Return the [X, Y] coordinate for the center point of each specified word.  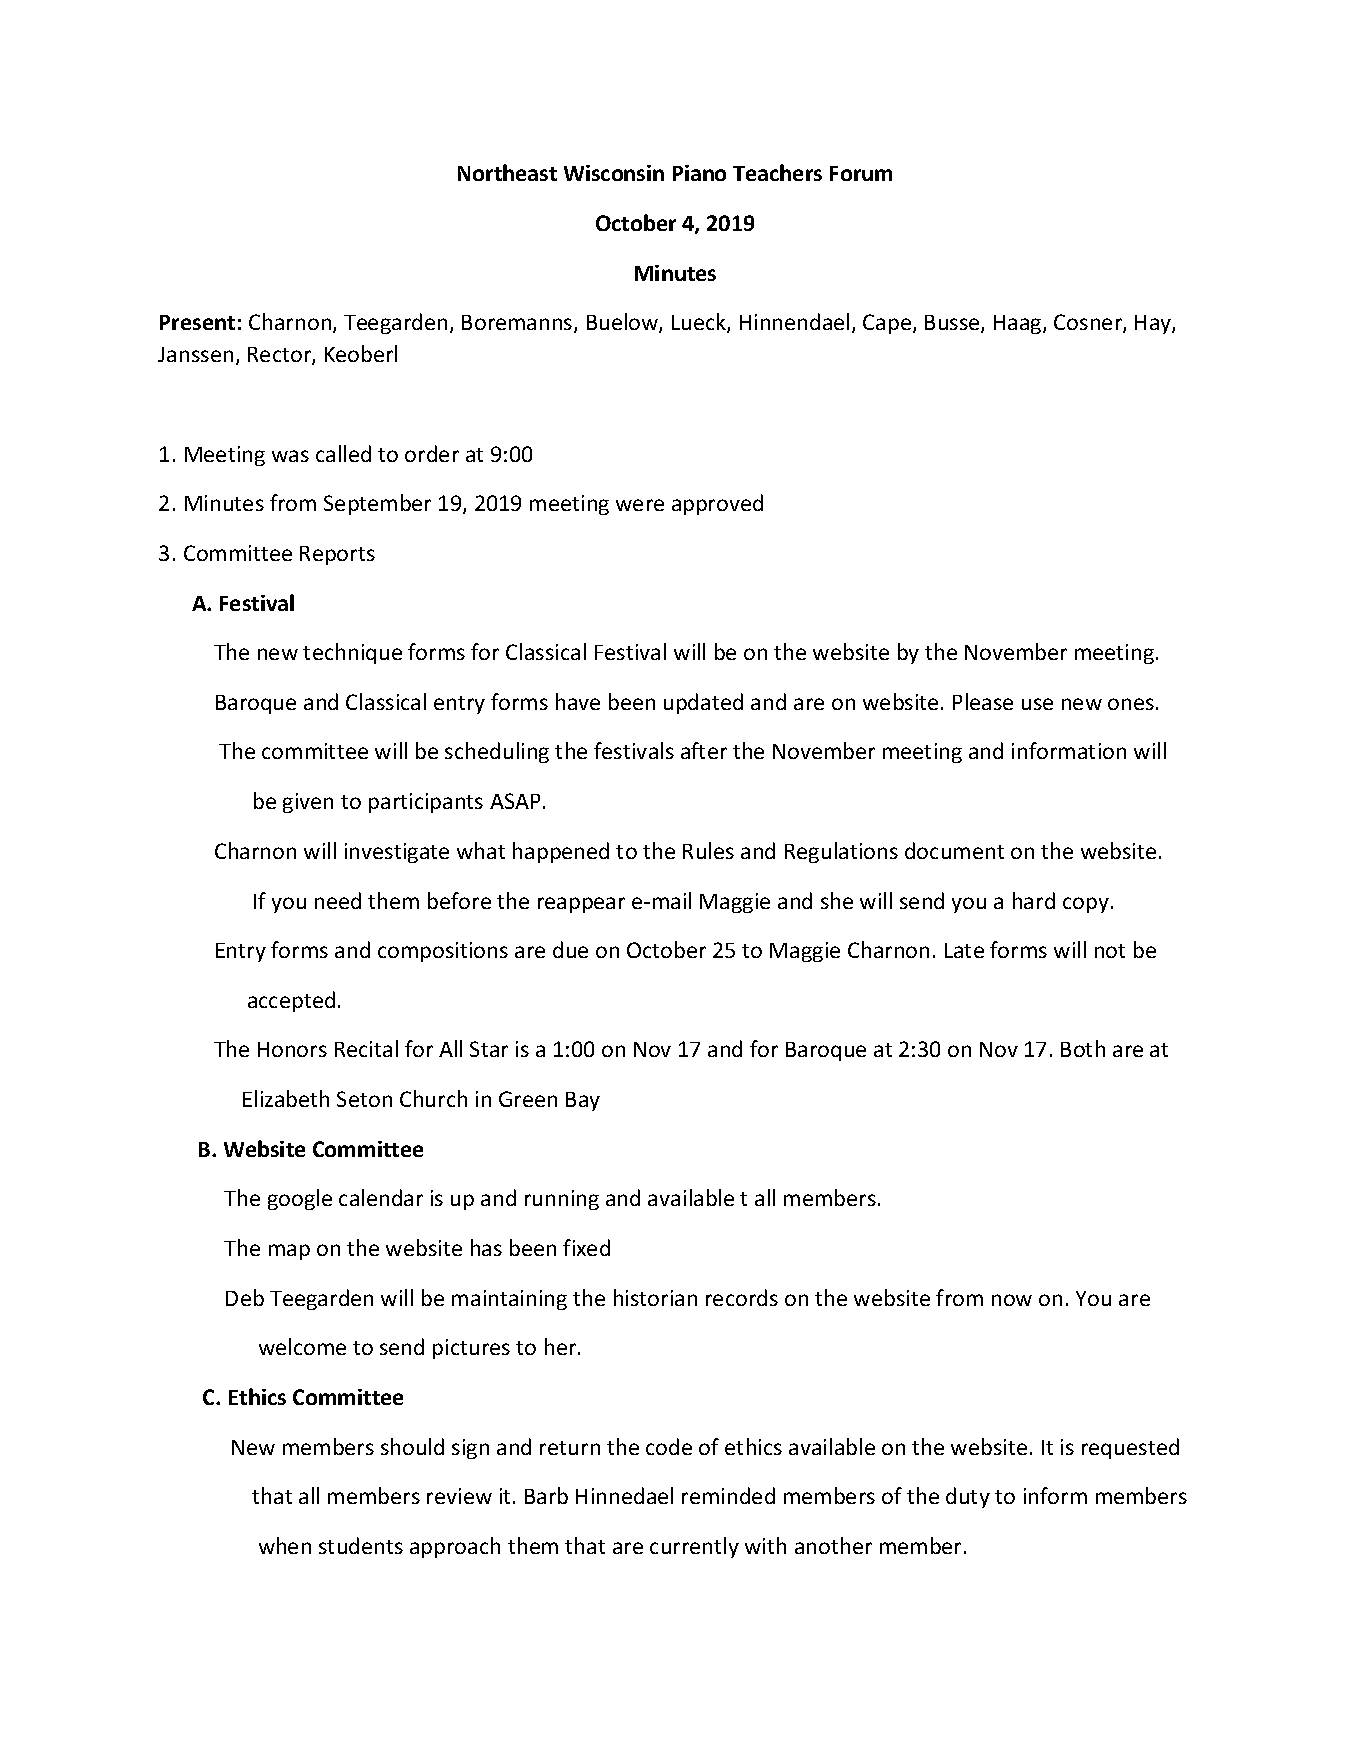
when [285, 1545]
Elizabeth [286, 1098]
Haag [1019, 324]
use [1037, 704]
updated [703, 703]
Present [197, 322]
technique [352, 653]
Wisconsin [614, 173]
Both [1083, 1048]
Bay [583, 1101]
